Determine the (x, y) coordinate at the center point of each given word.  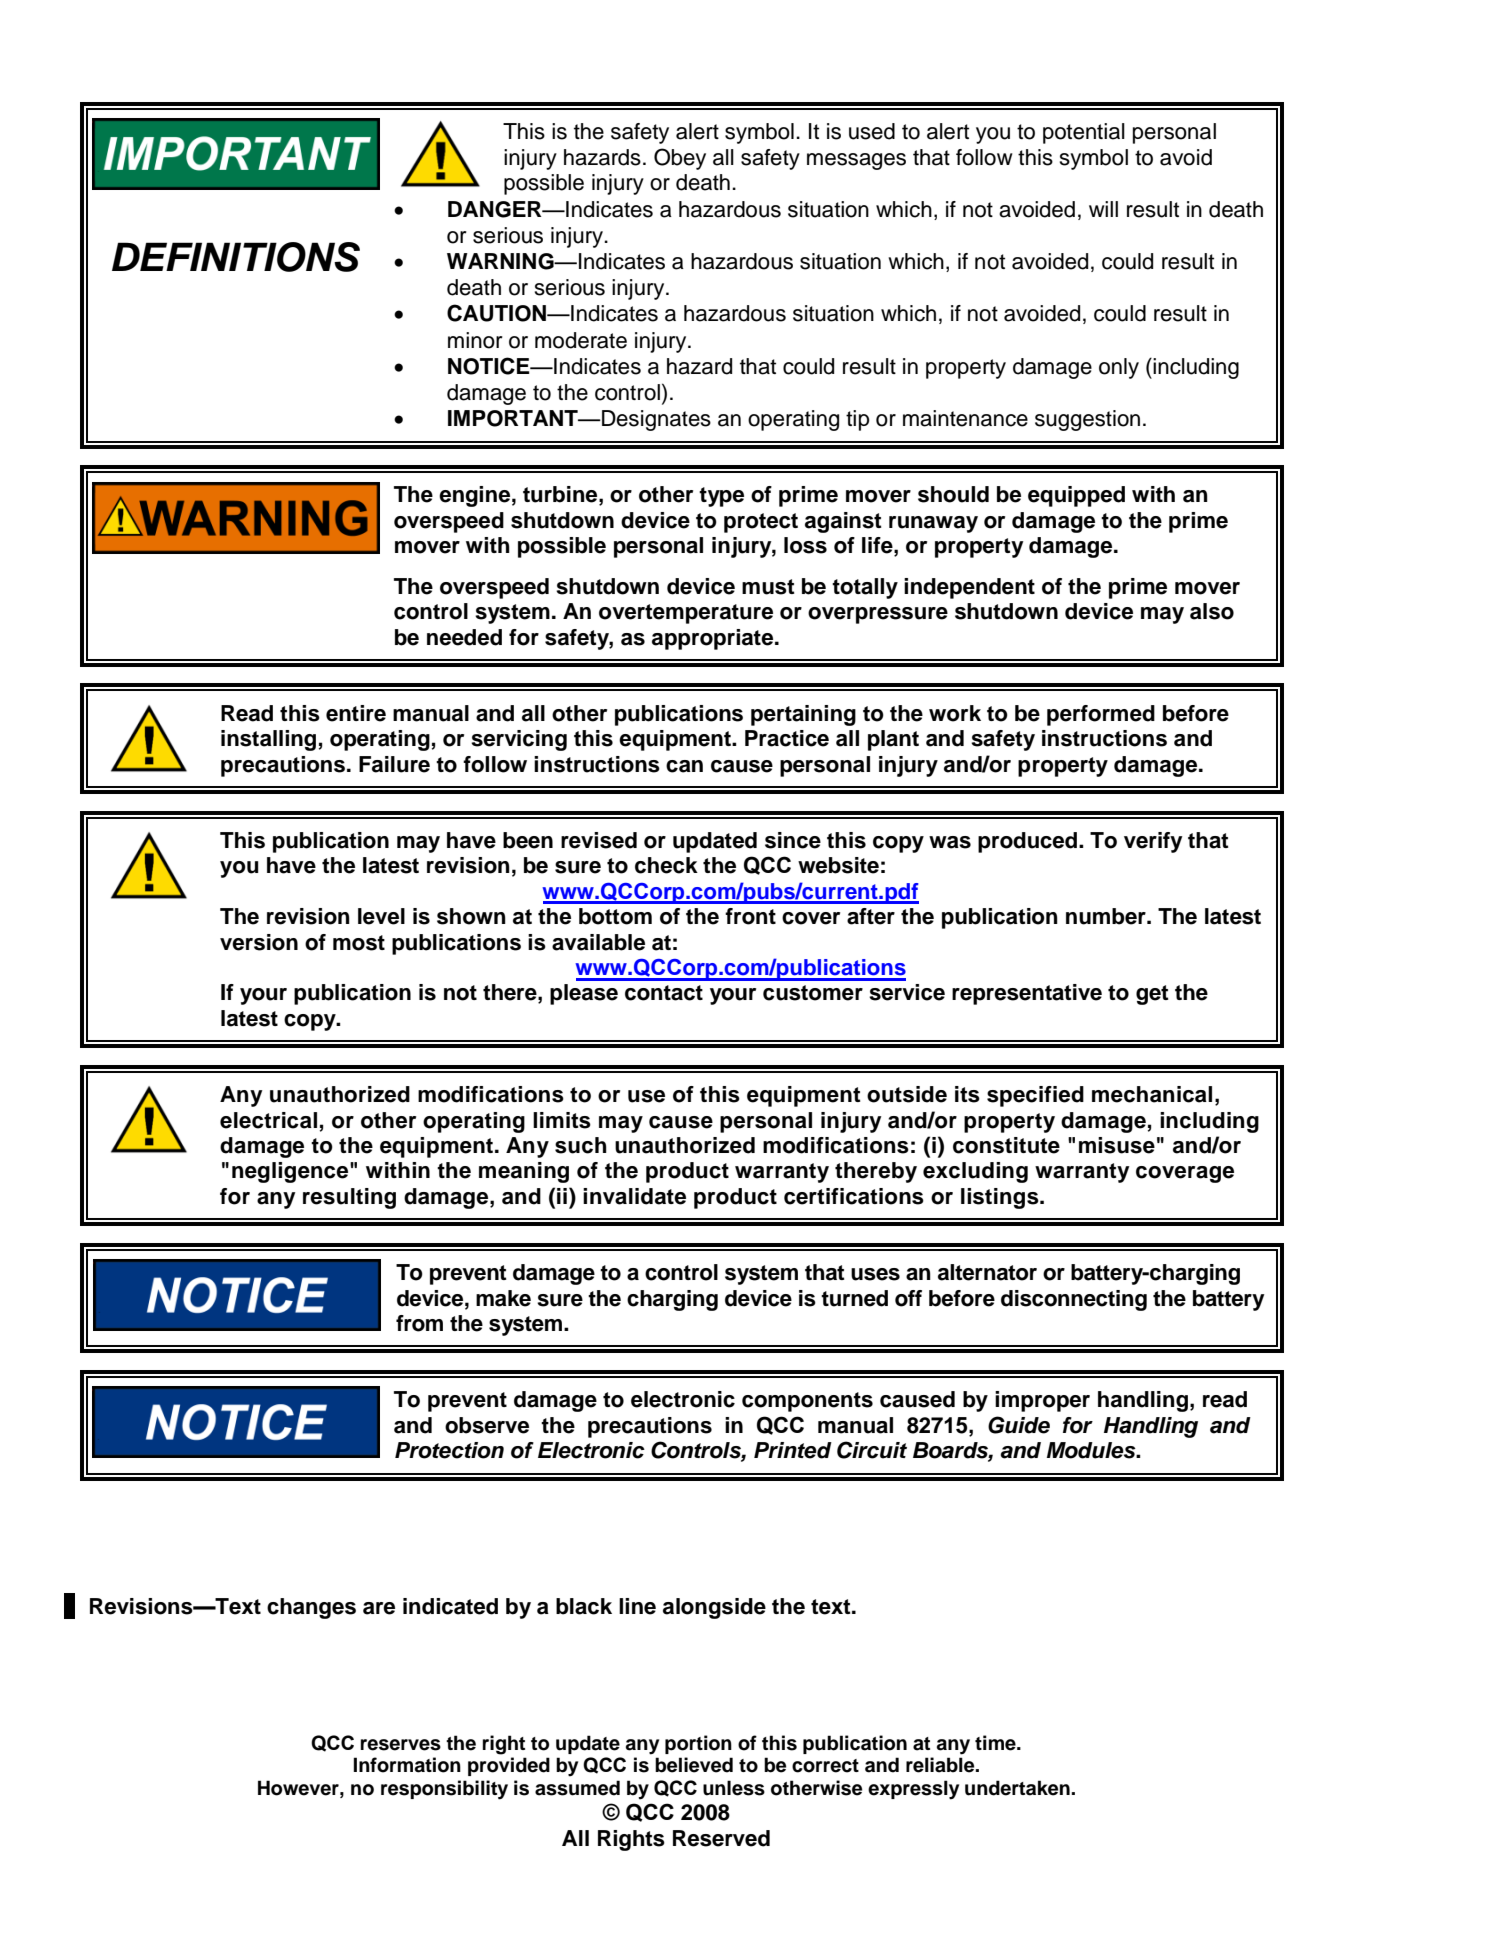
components (807, 1402)
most (359, 943)
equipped (1076, 496)
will (1103, 209)
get (1152, 995)
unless (734, 1788)
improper (1042, 1401)
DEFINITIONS (236, 257)
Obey (680, 159)
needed (464, 637)
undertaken (1017, 1788)
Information (407, 1765)
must (768, 587)
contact (664, 993)
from (419, 1323)
